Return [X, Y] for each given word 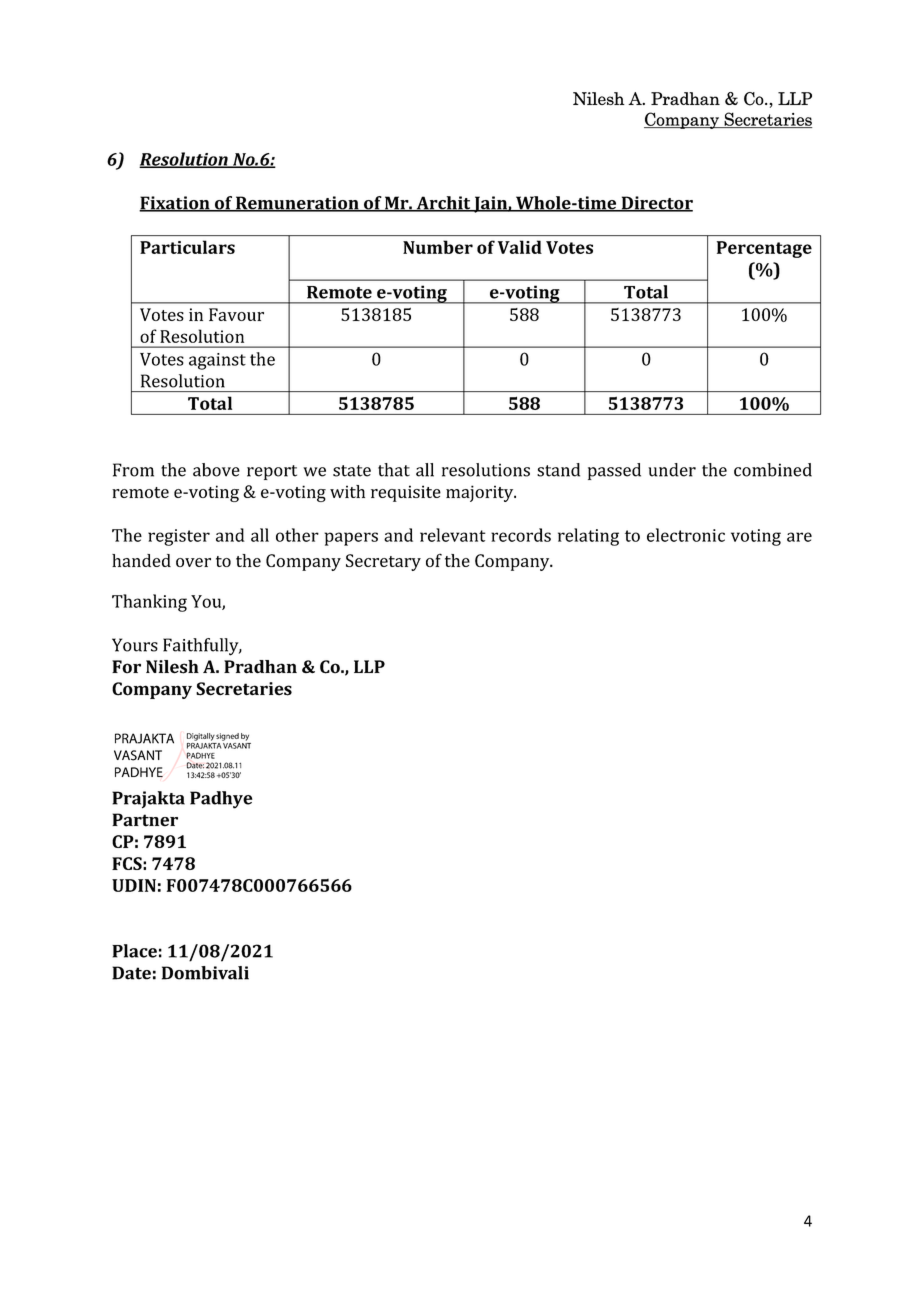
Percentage [764, 249]
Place [134, 951]
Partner [145, 820]
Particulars [187, 247]
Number [438, 247]
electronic [686, 535]
